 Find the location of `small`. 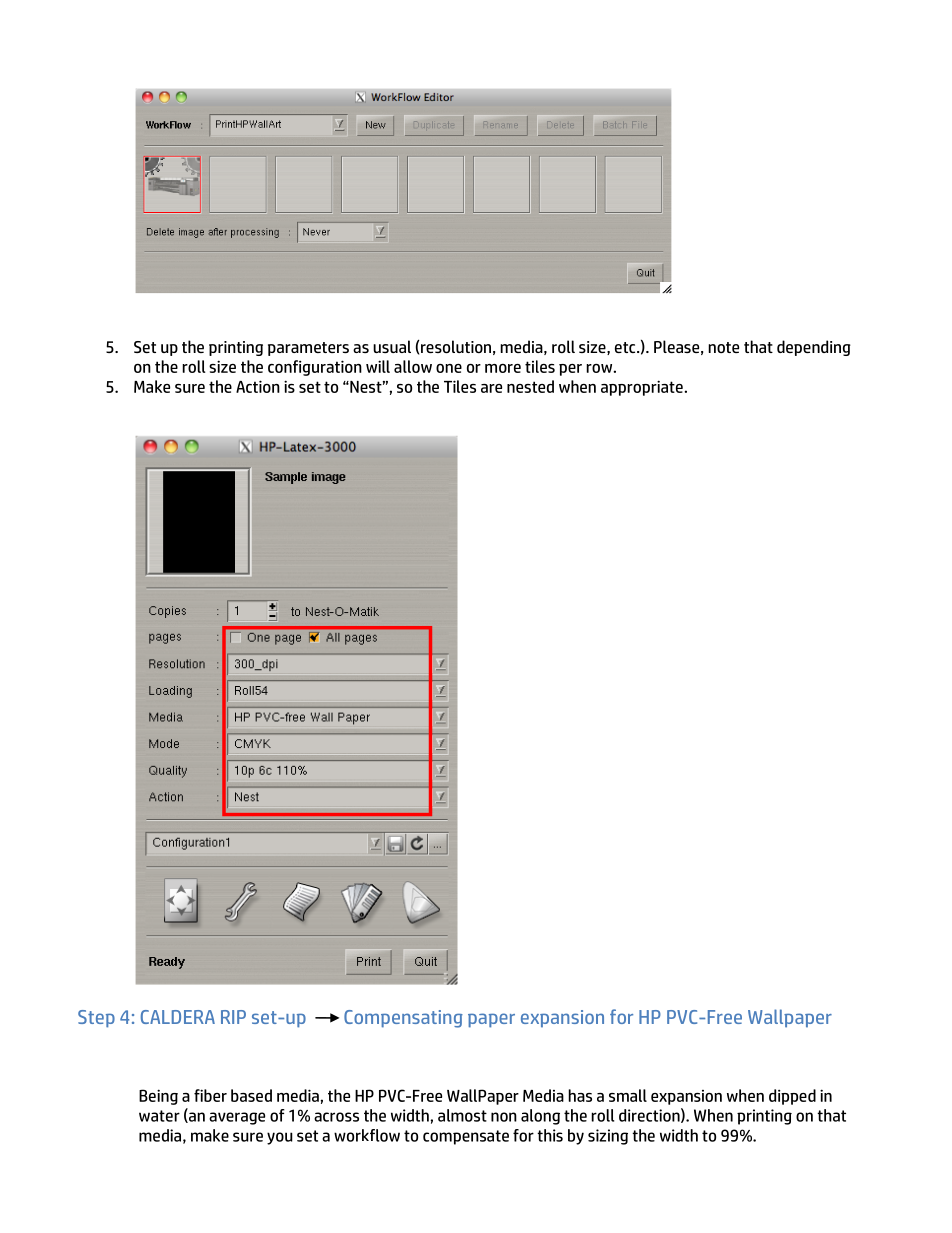

small is located at coordinates (628, 1095).
